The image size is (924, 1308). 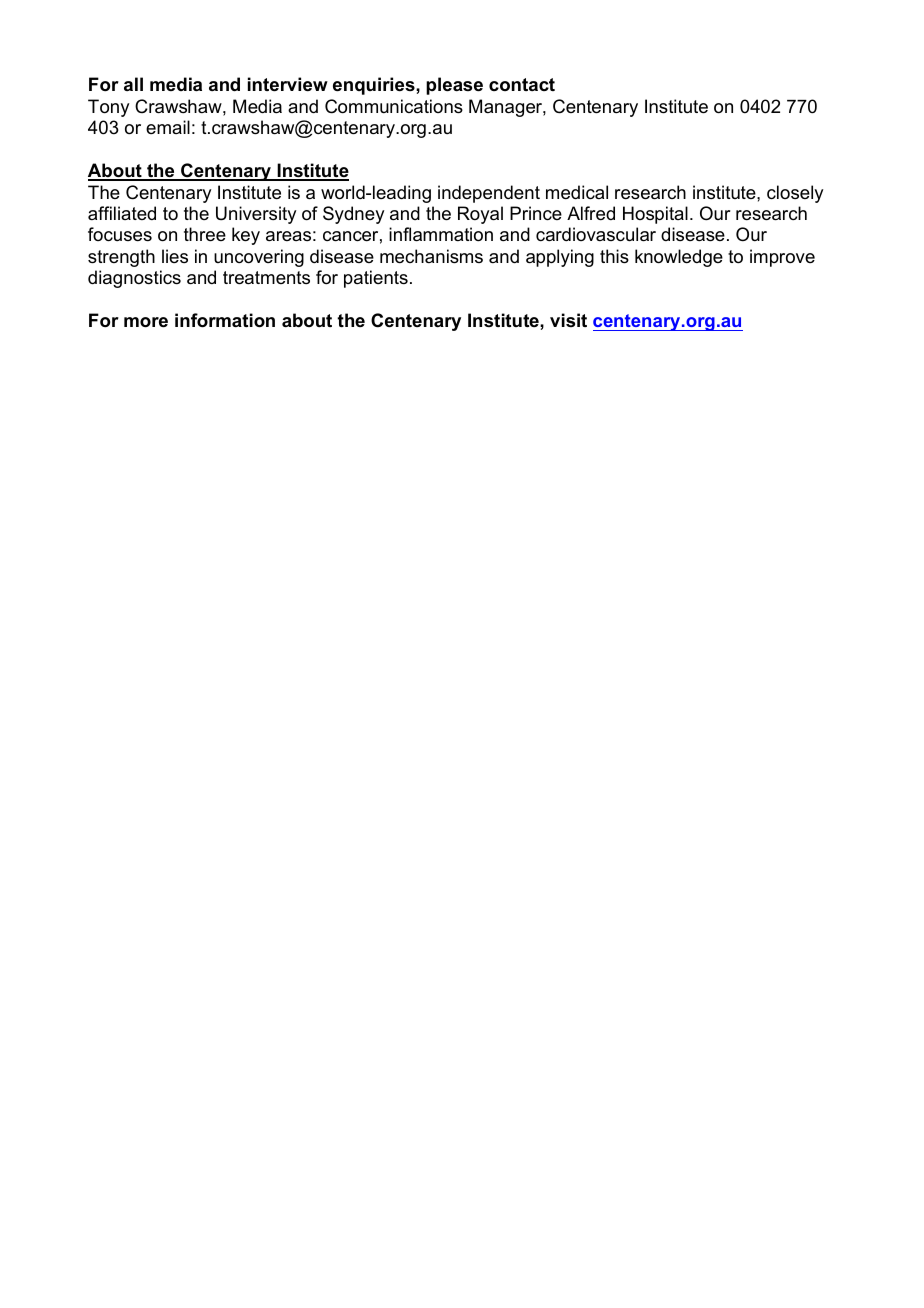 I want to click on three, so click(x=205, y=234).
